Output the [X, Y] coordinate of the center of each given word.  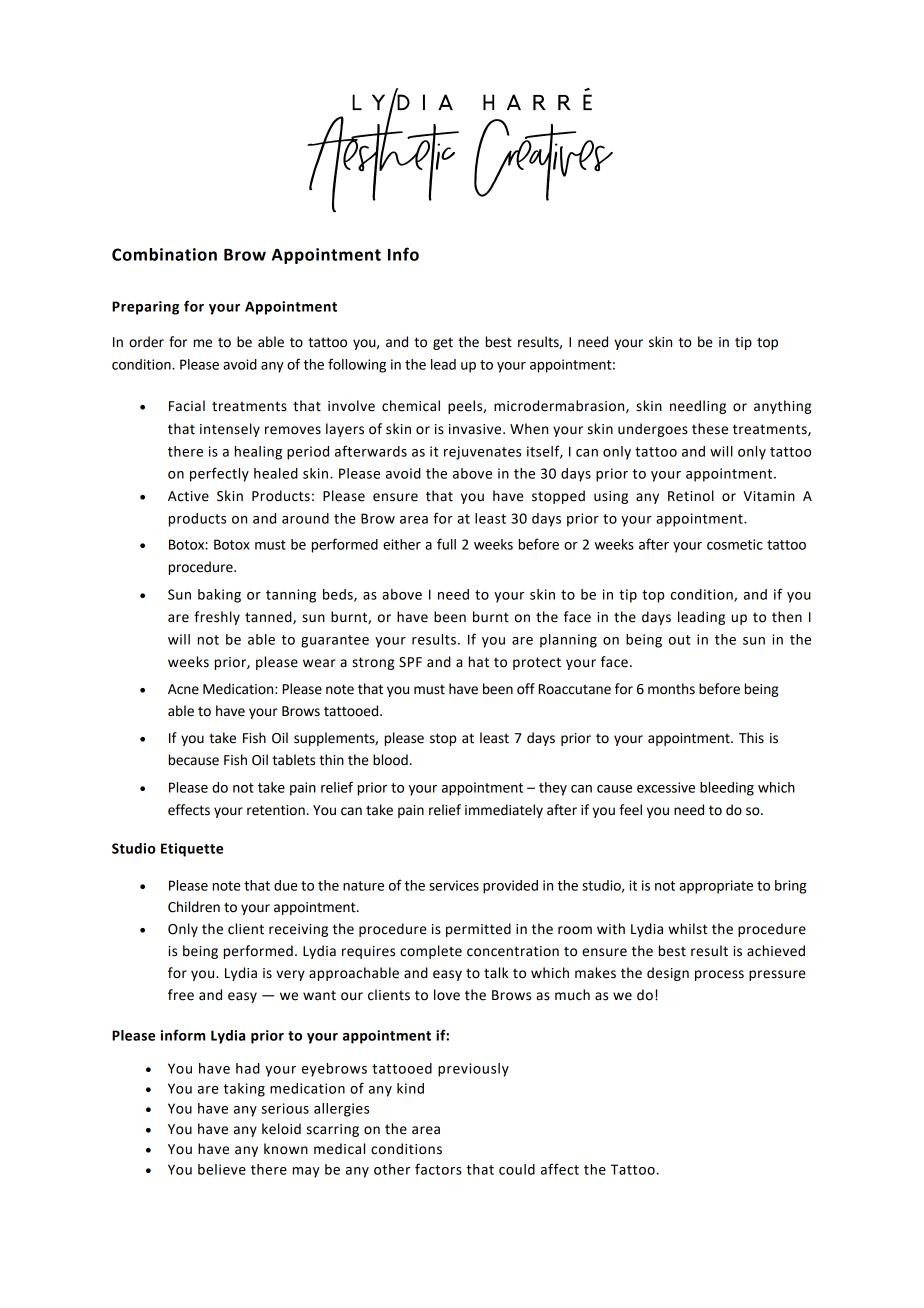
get [443, 343]
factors [438, 1169]
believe [222, 1169]
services [454, 885]
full [446, 544]
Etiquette [192, 850]
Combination [164, 254]
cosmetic [735, 544]
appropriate [716, 887]
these [710, 429]
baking [219, 596]
